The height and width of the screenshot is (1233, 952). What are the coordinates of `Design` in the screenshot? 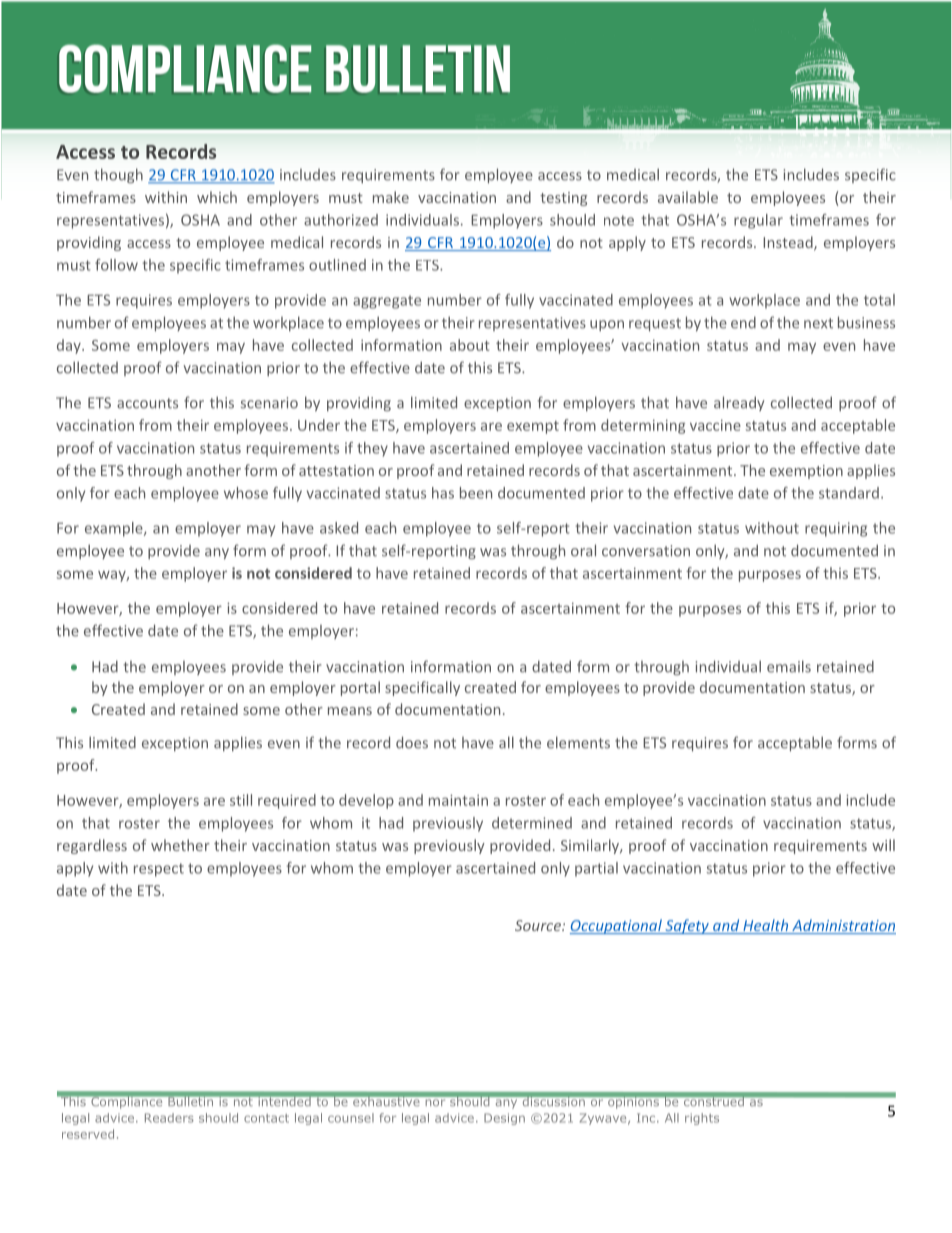 It's located at (504, 1119).
